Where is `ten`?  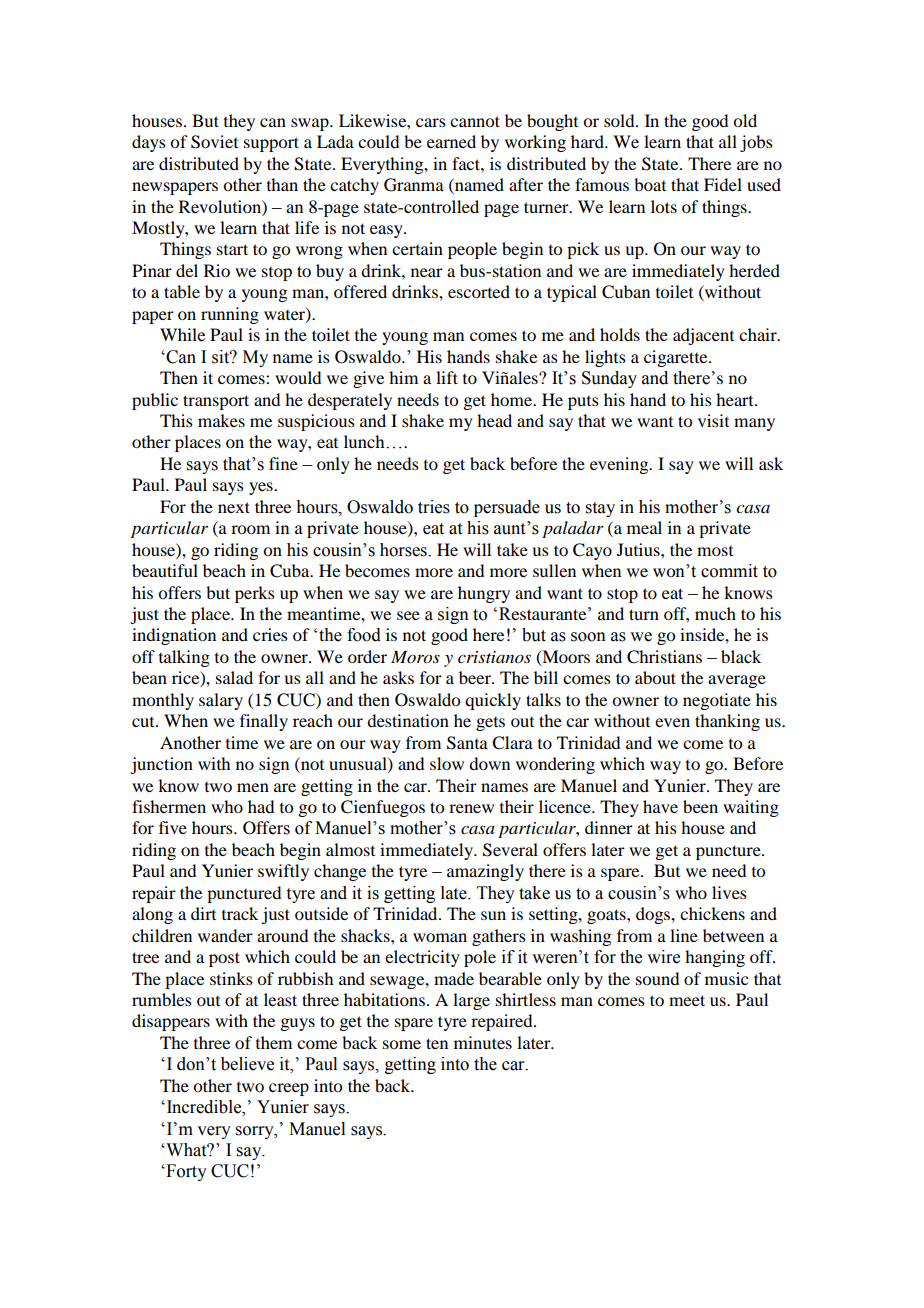 ten is located at coordinates (437, 1043).
